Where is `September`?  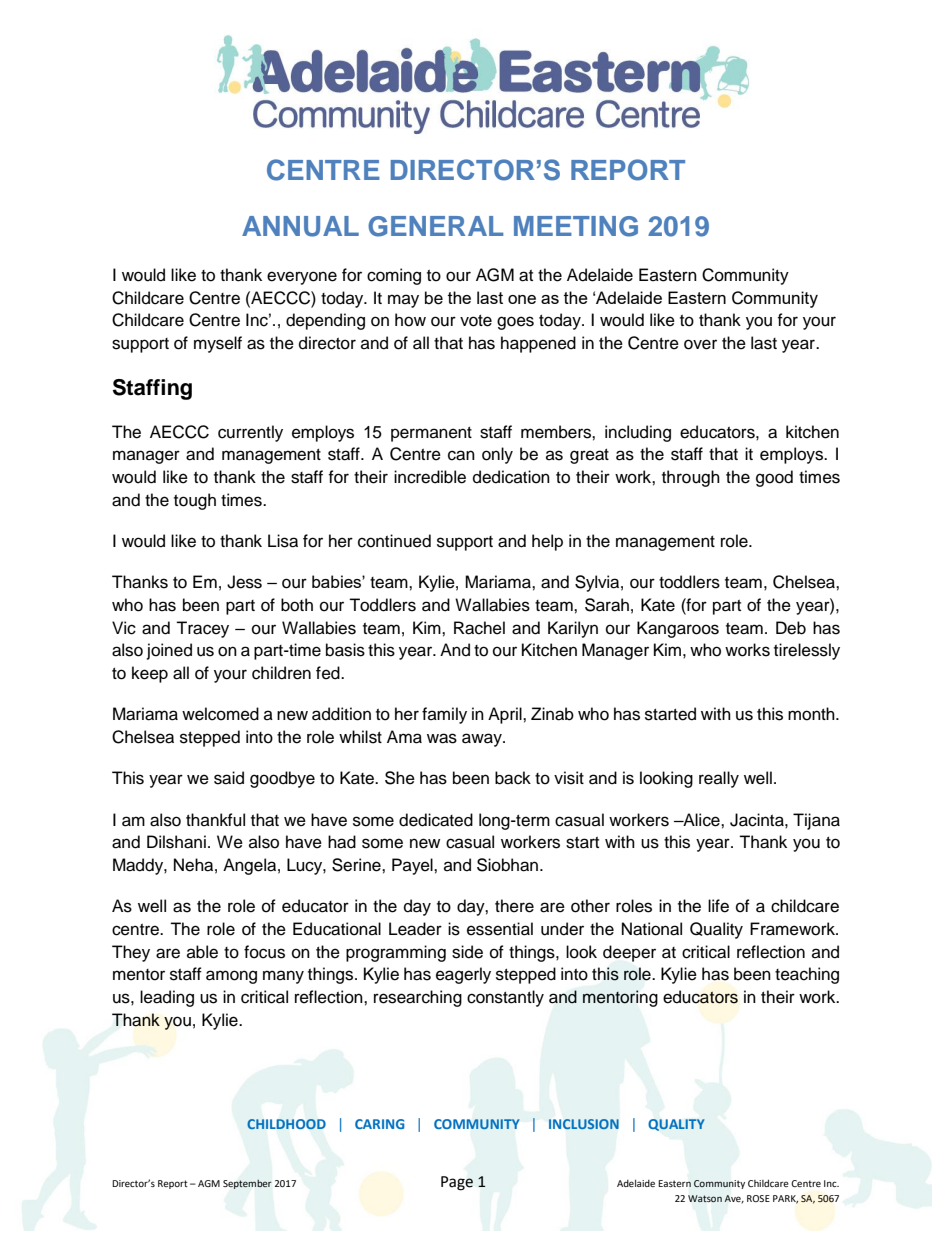 September is located at coordinates (247, 1184).
